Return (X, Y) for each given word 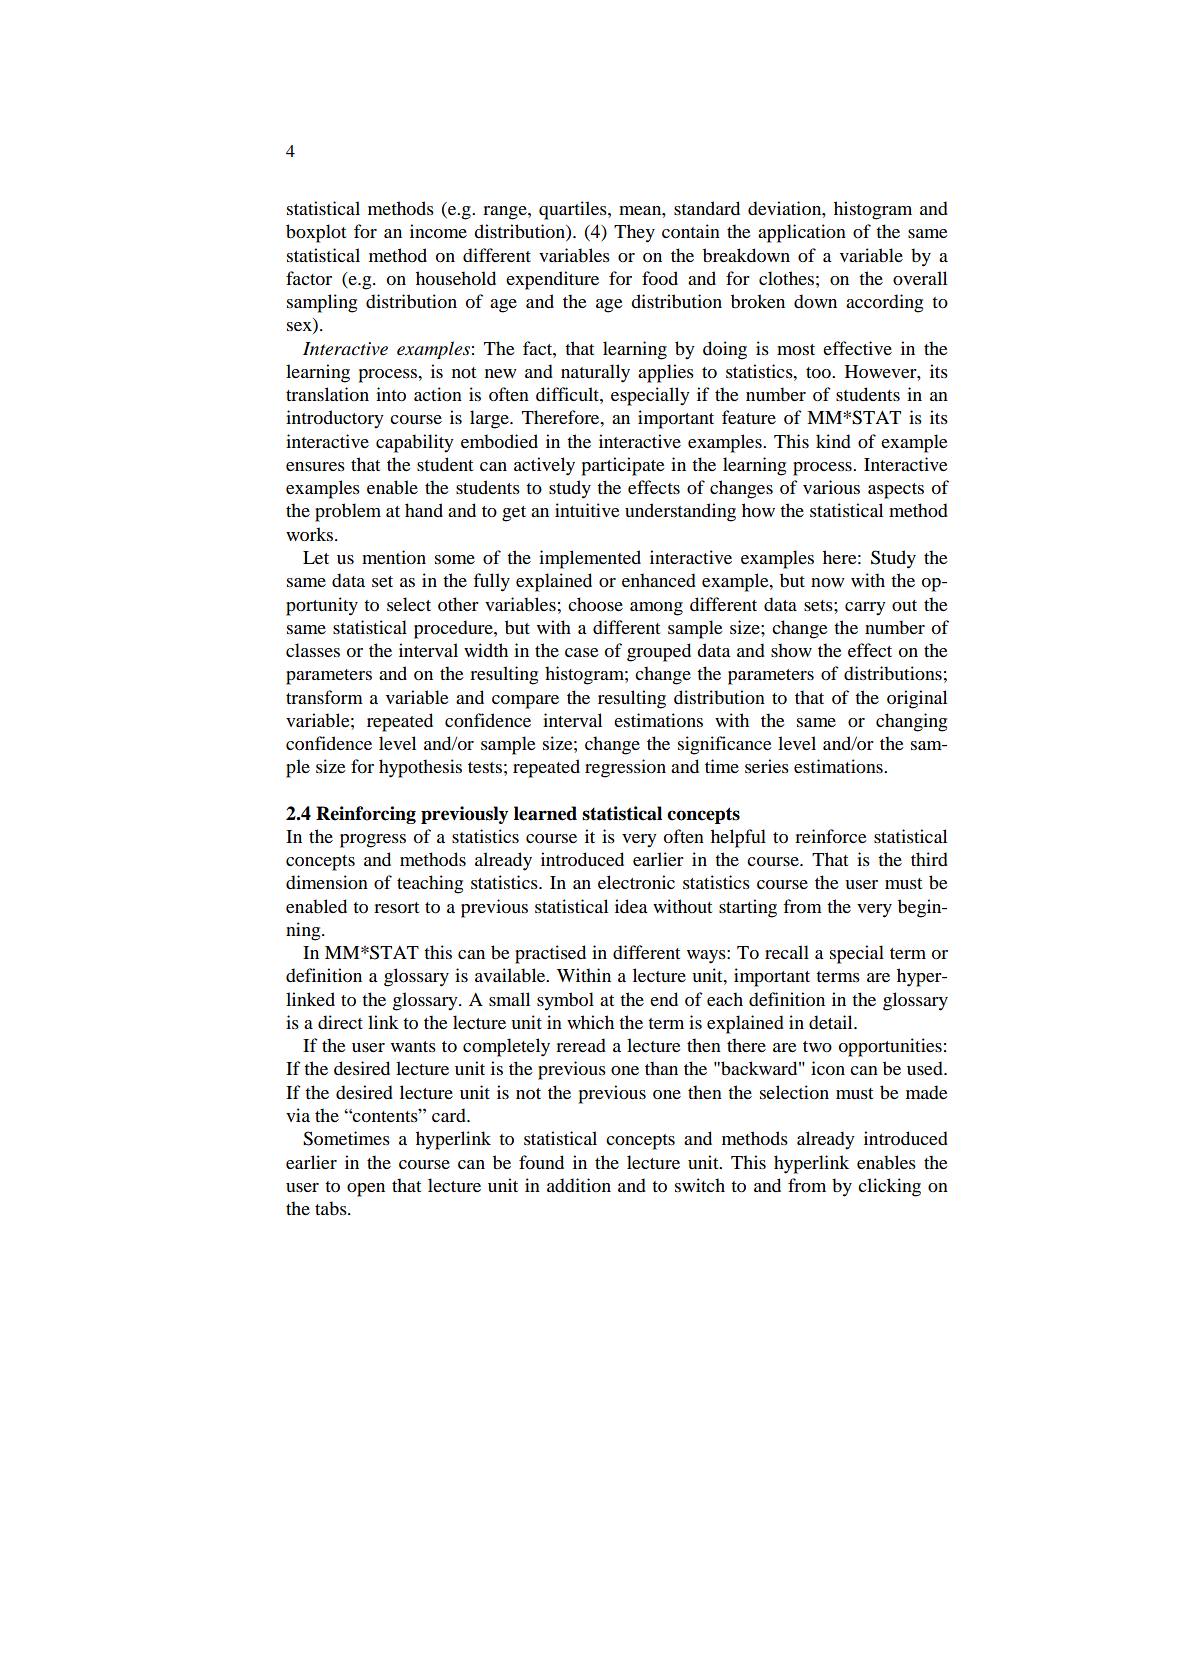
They (634, 233)
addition (579, 1185)
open (366, 1190)
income (438, 231)
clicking (889, 1187)
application (802, 233)
